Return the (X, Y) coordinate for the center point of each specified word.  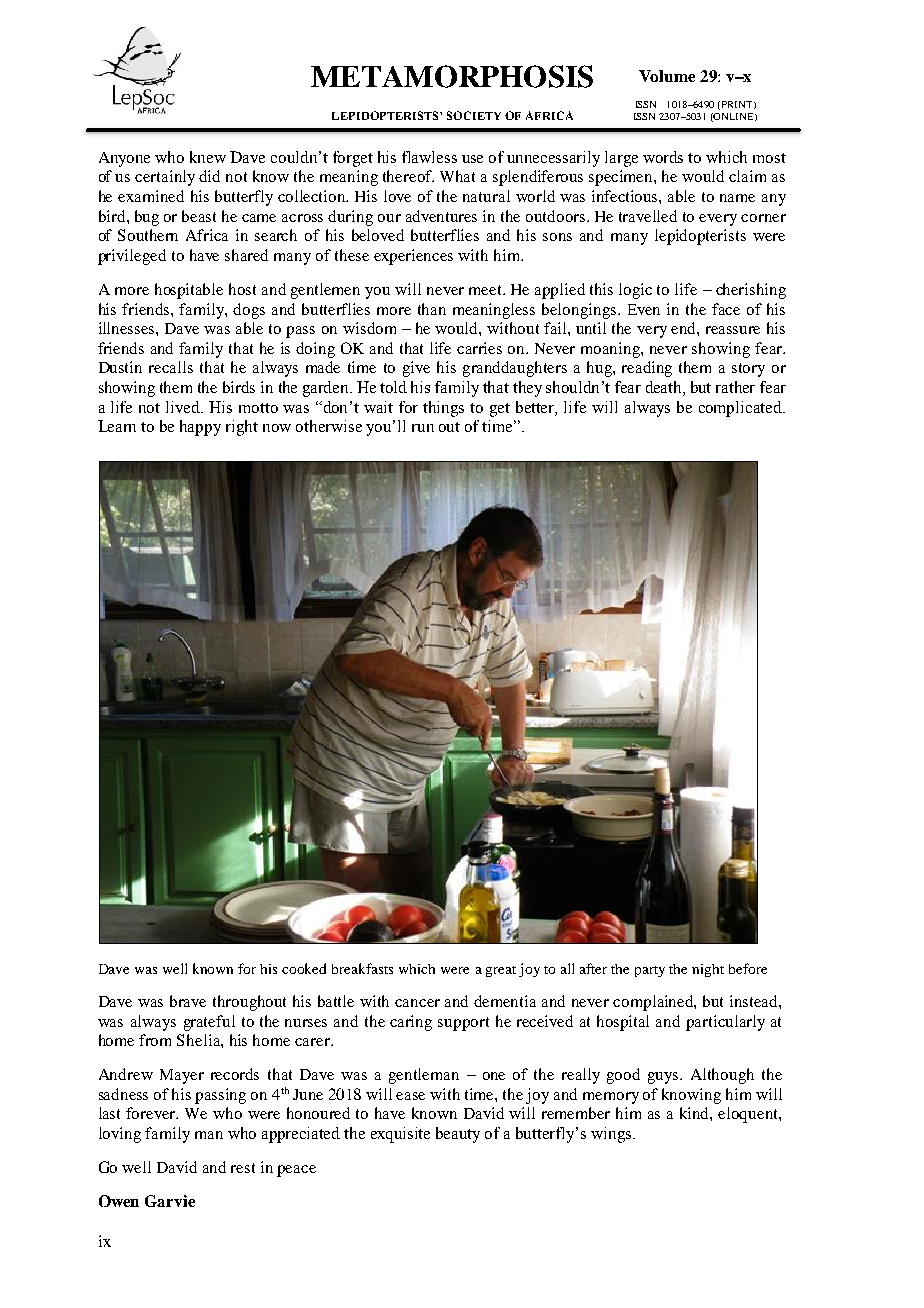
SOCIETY (474, 115)
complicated (741, 409)
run (423, 428)
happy (200, 428)
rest (243, 1168)
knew (208, 157)
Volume (667, 76)
